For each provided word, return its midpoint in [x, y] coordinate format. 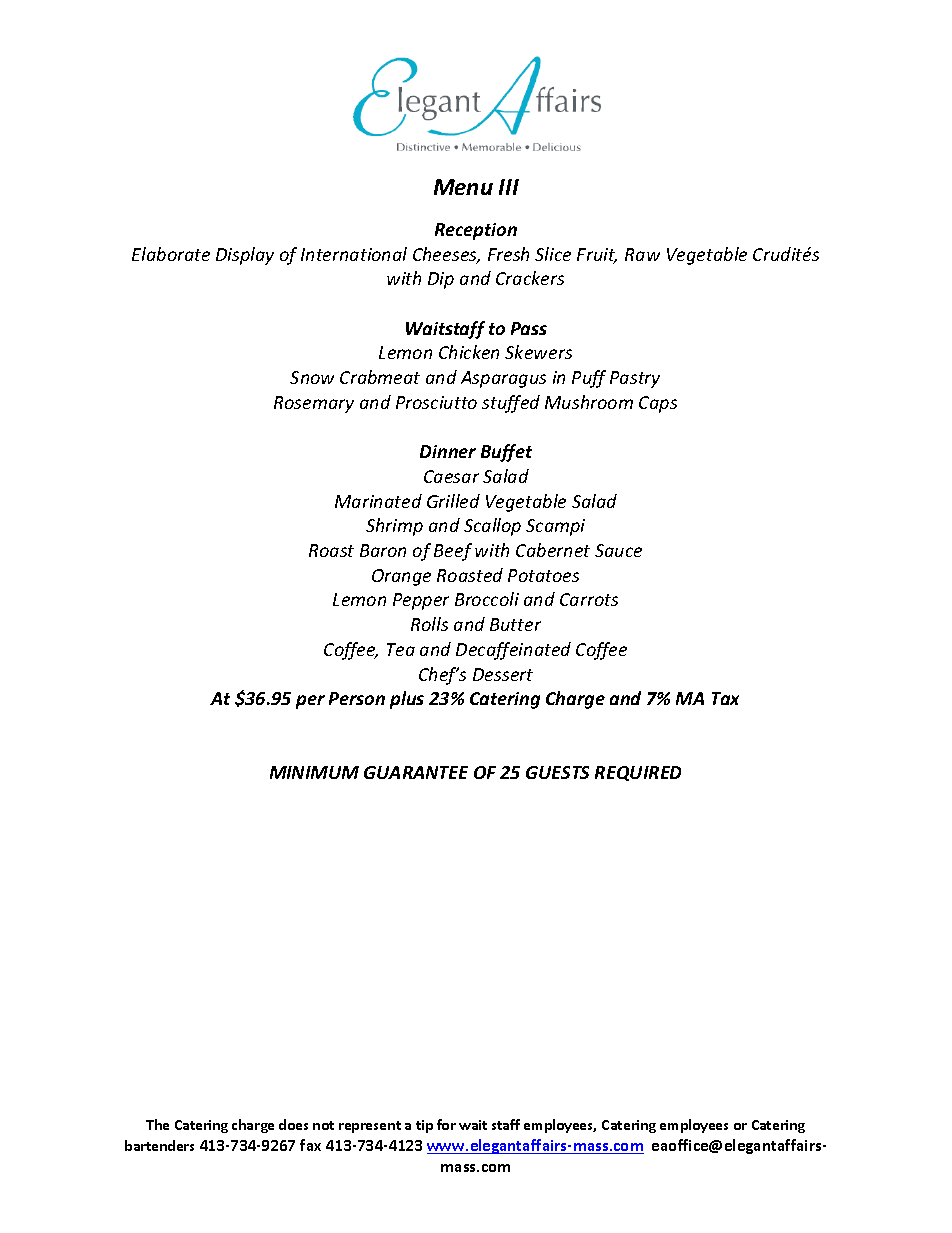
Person [357, 698]
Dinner [448, 451]
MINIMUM [314, 772]
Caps [658, 404]
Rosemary [314, 404]
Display [245, 256]
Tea [401, 649]
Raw [642, 254]
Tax [725, 698]
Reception [476, 231]
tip [424, 1126]
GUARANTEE [416, 772]
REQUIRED [638, 773]
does [293, 1124]
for [446, 1124]
